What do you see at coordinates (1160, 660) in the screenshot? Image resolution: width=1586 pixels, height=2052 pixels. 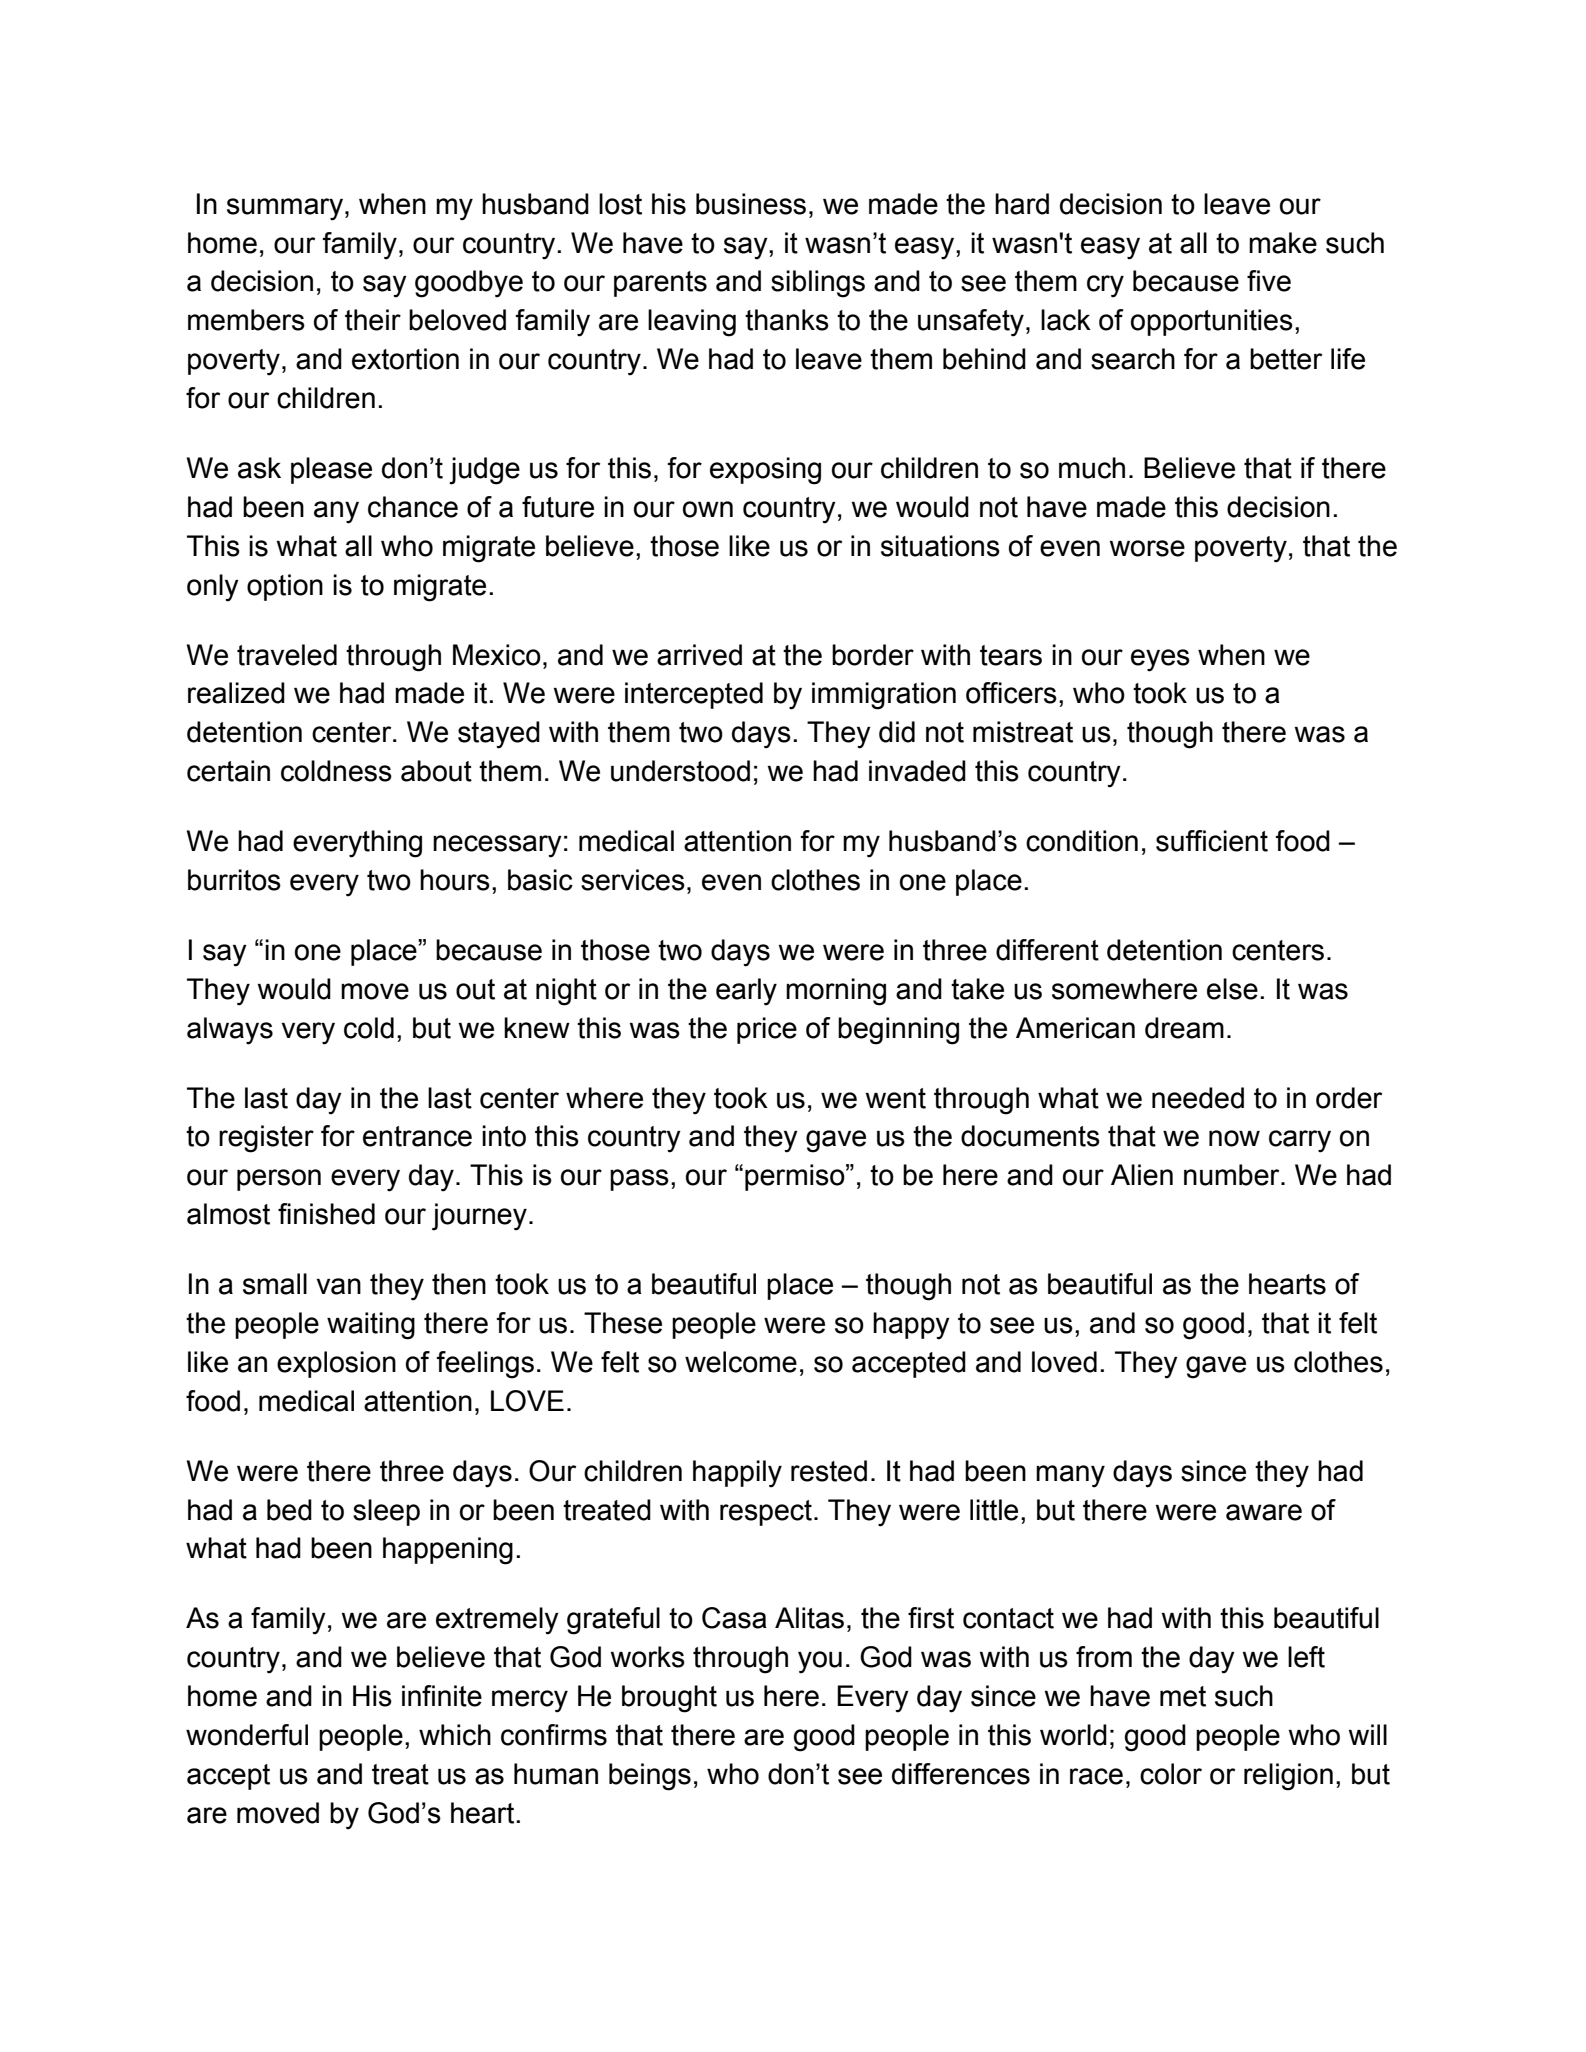 I see `eyes` at bounding box center [1160, 660].
